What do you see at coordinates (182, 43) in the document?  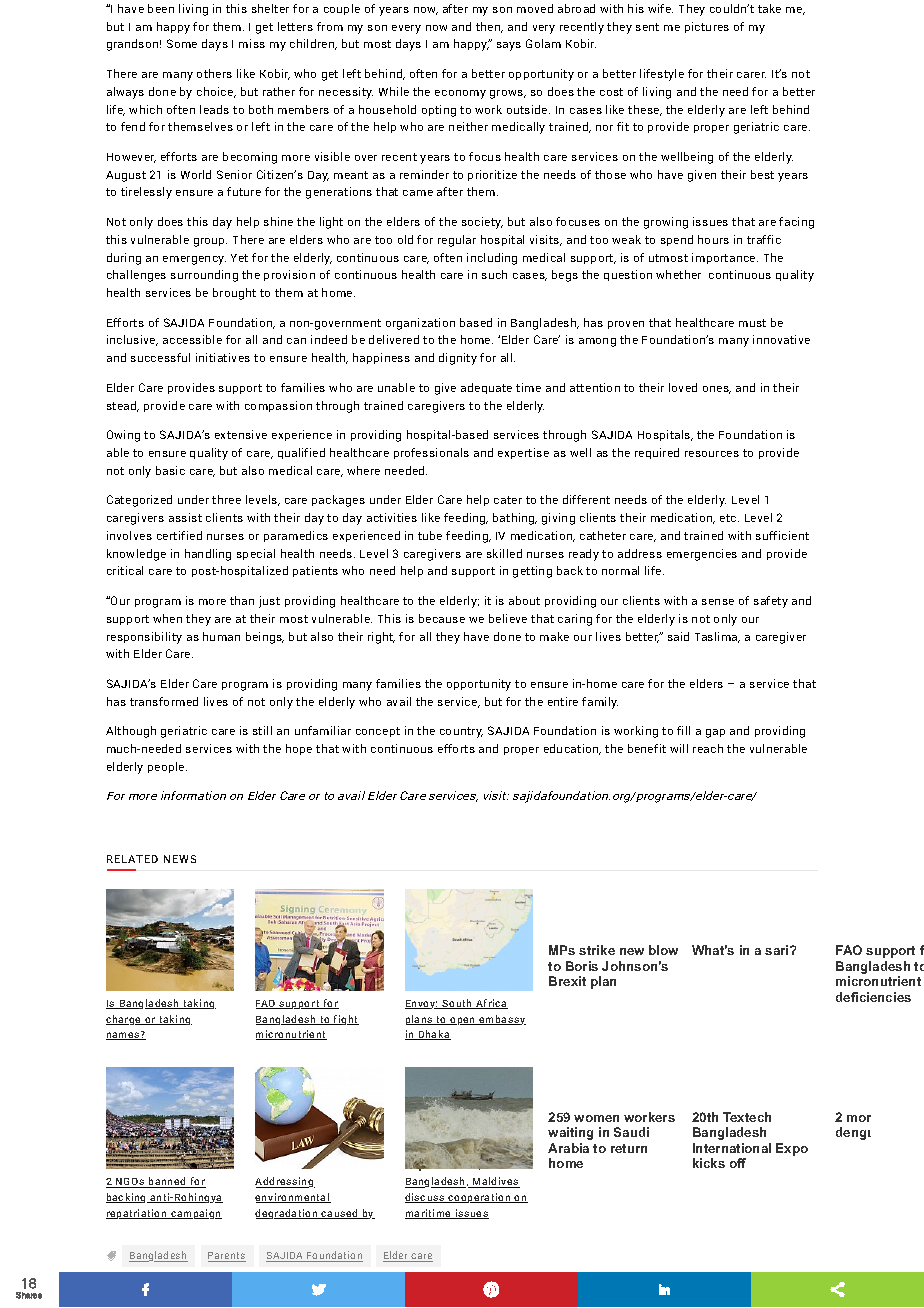 I see `Some` at bounding box center [182, 43].
